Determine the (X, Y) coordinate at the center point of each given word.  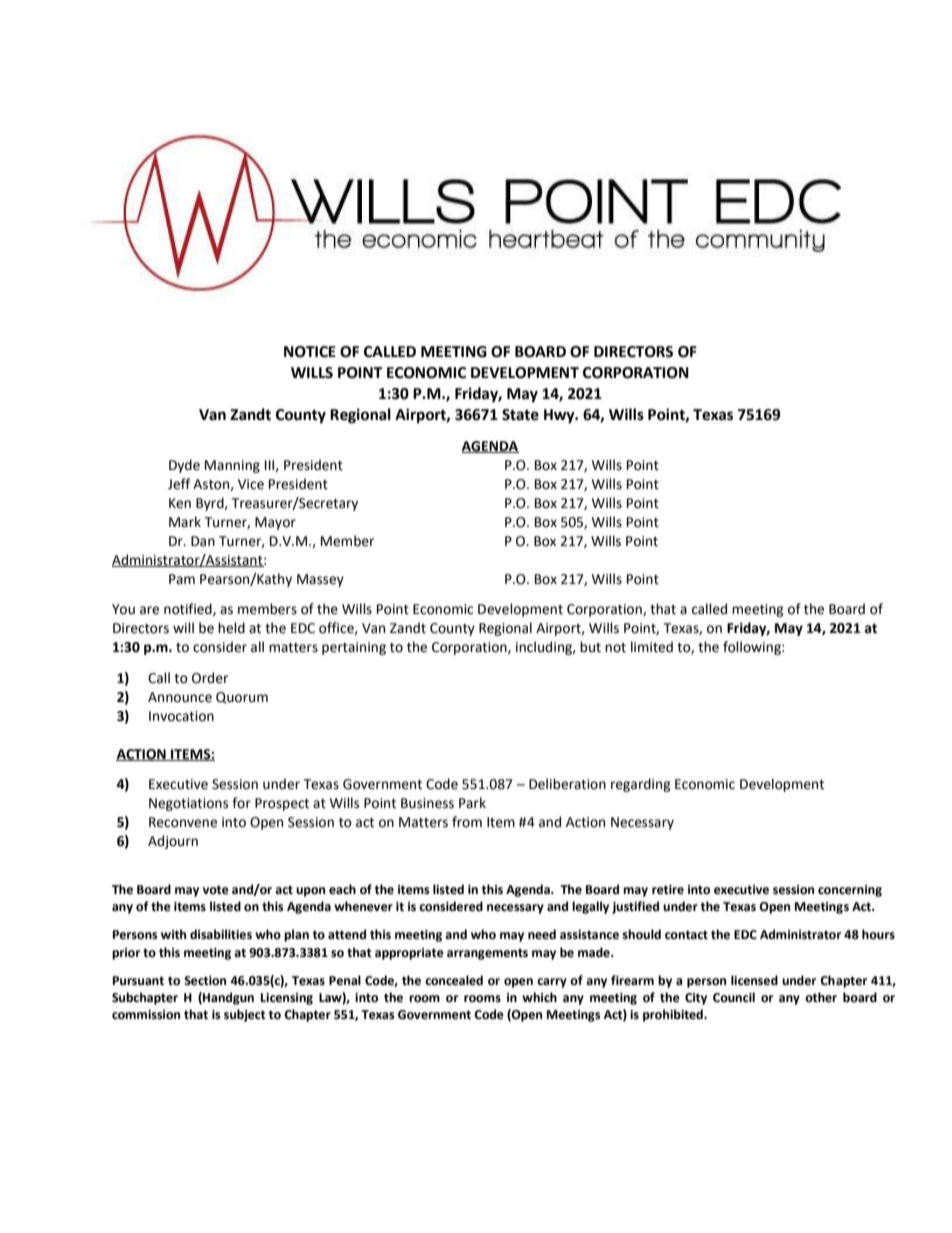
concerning (850, 891)
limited (652, 647)
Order (210, 678)
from (467, 822)
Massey (320, 580)
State (520, 415)
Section (205, 981)
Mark (185, 522)
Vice (251, 484)
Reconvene (183, 822)
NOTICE (310, 352)
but (590, 647)
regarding (641, 785)
